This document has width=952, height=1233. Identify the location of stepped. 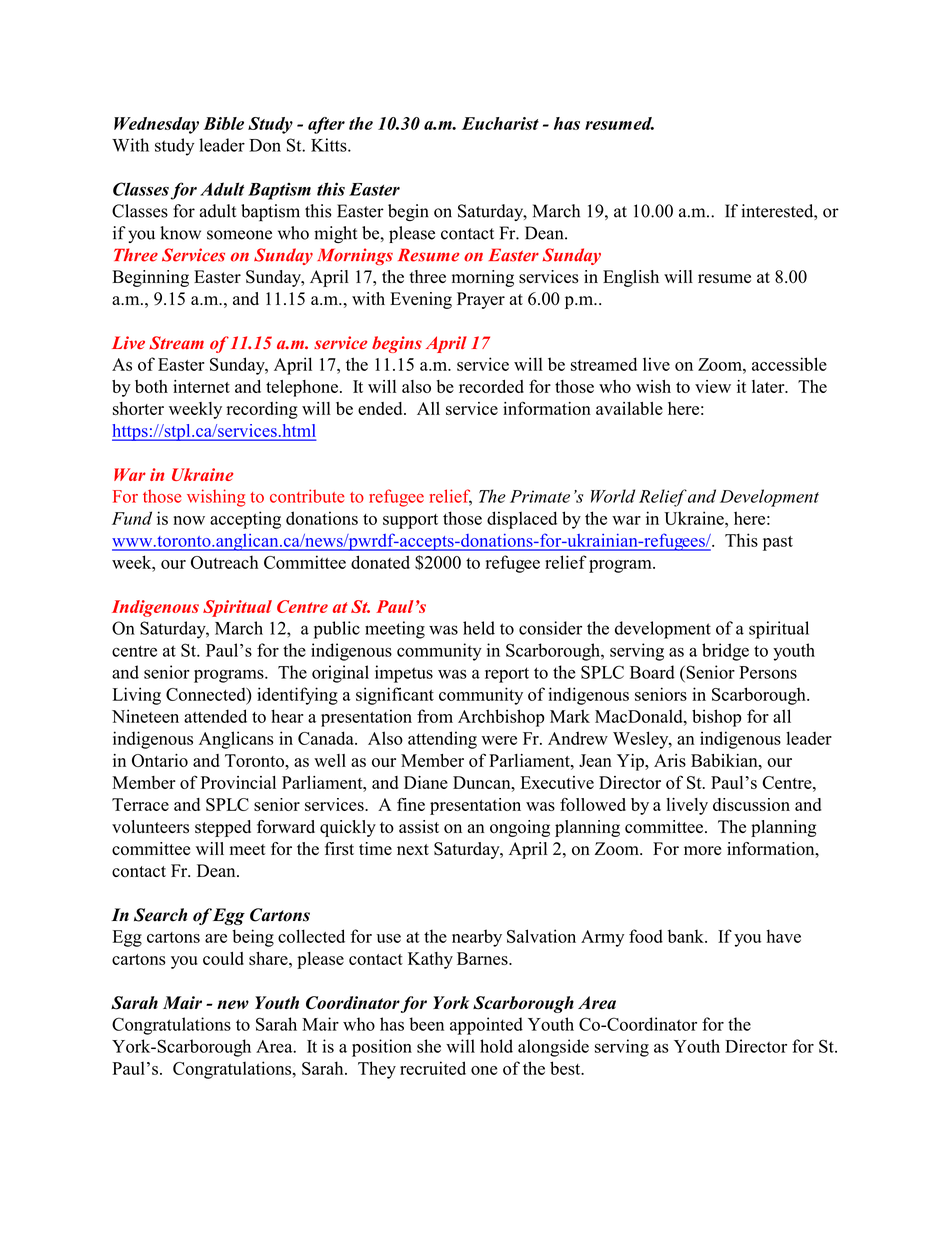
(223, 828).
